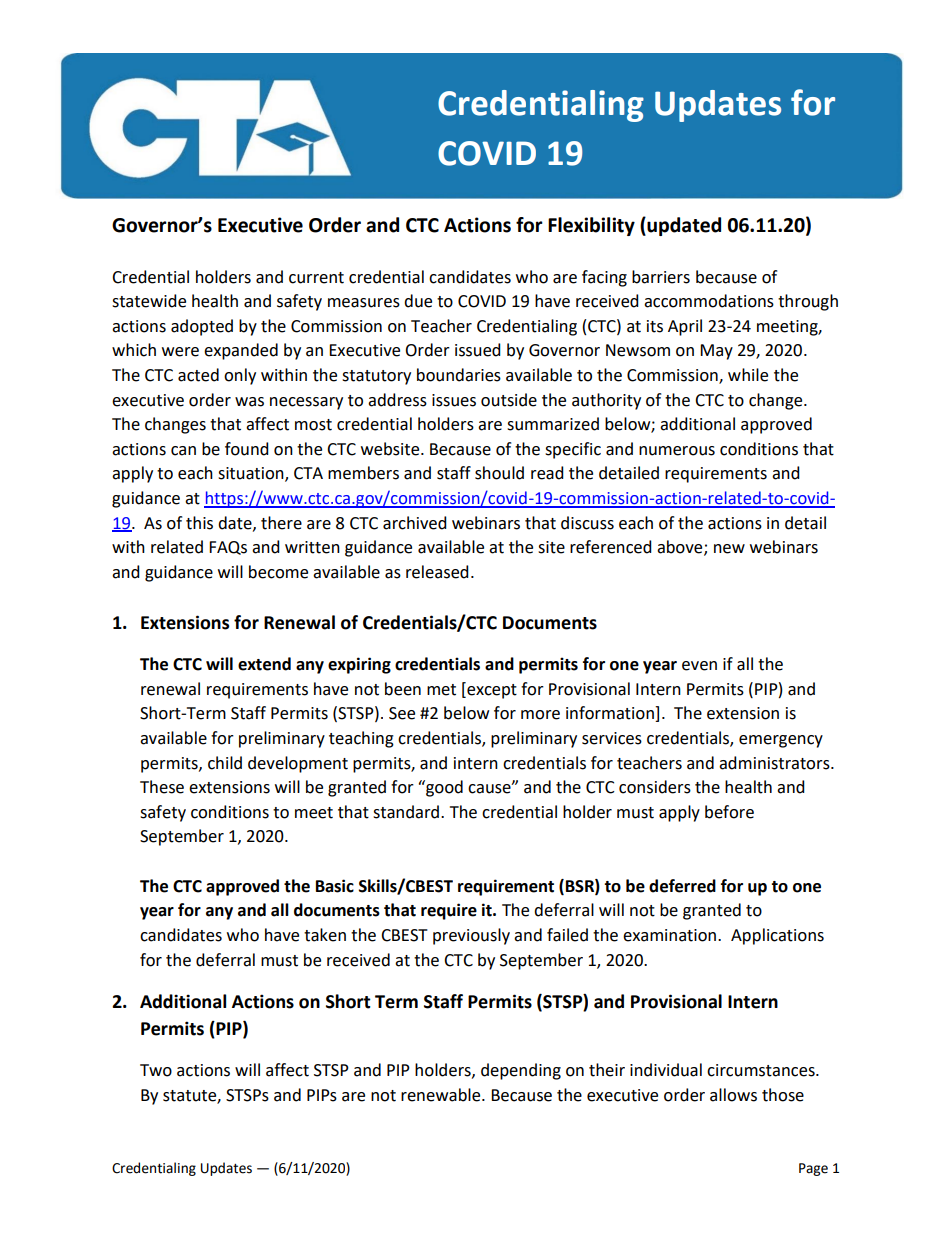 This screenshot has width=952, height=1233. What do you see at coordinates (325, 935) in the screenshot?
I see `taken` at bounding box center [325, 935].
